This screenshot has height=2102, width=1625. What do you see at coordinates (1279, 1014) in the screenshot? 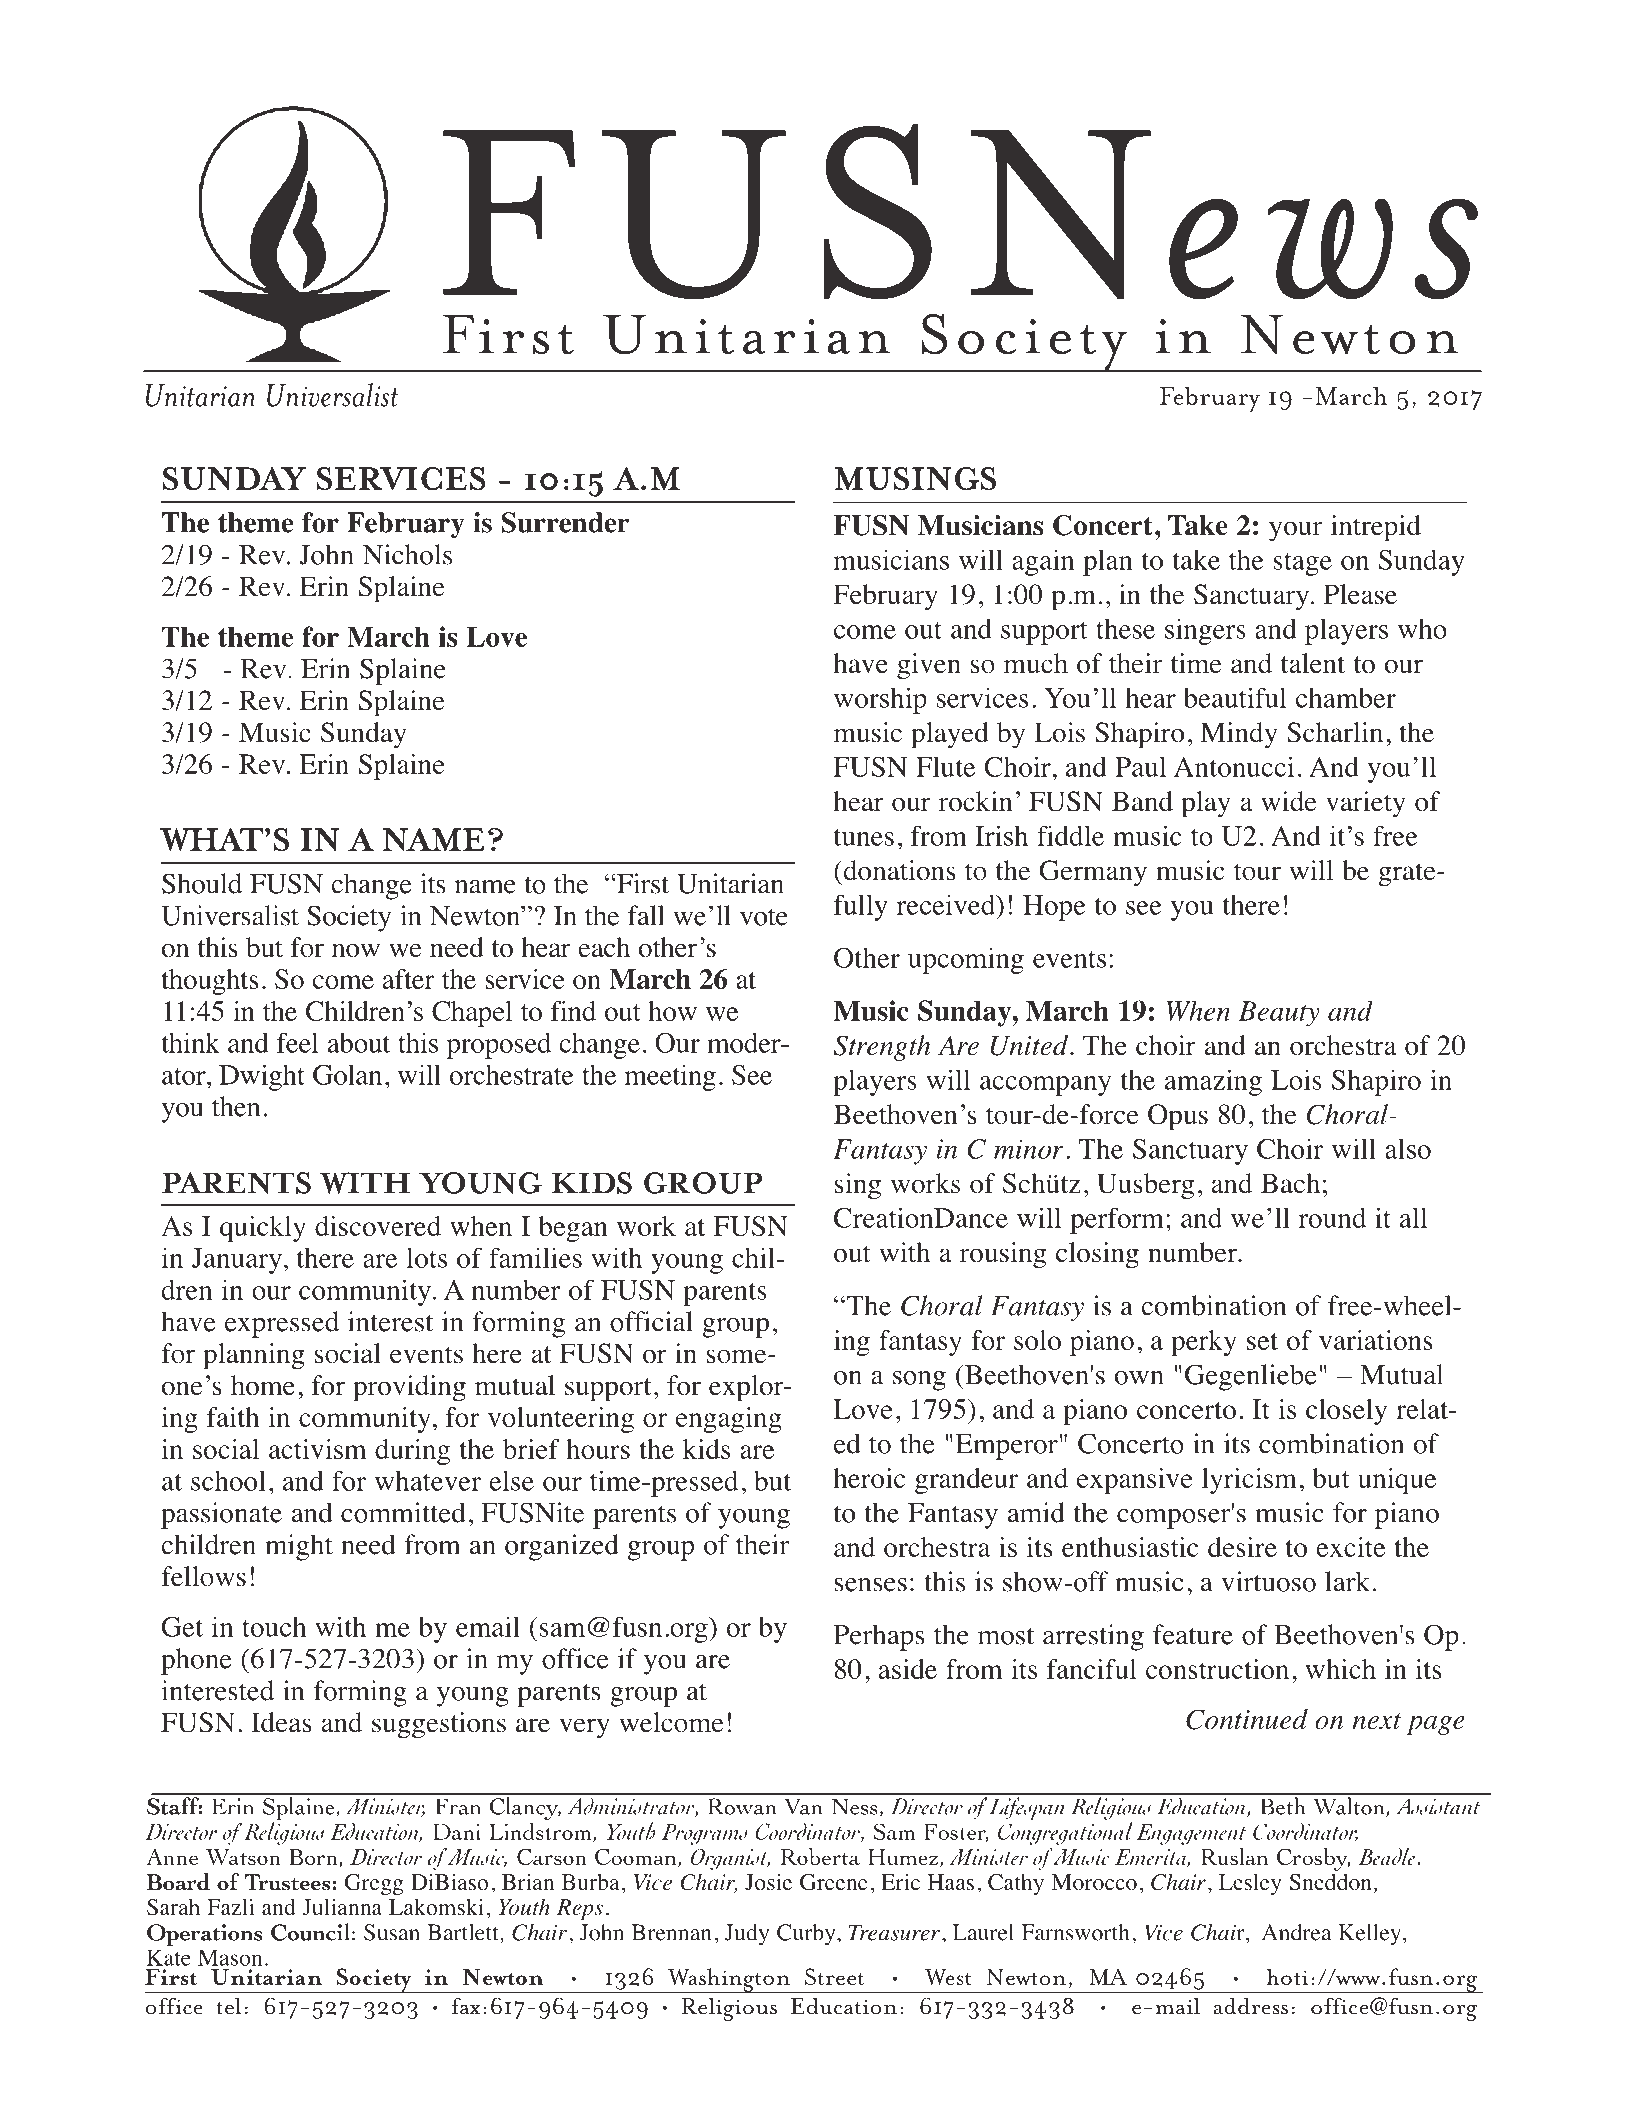
I see `Beauty` at bounding box center [1279, 1014].
